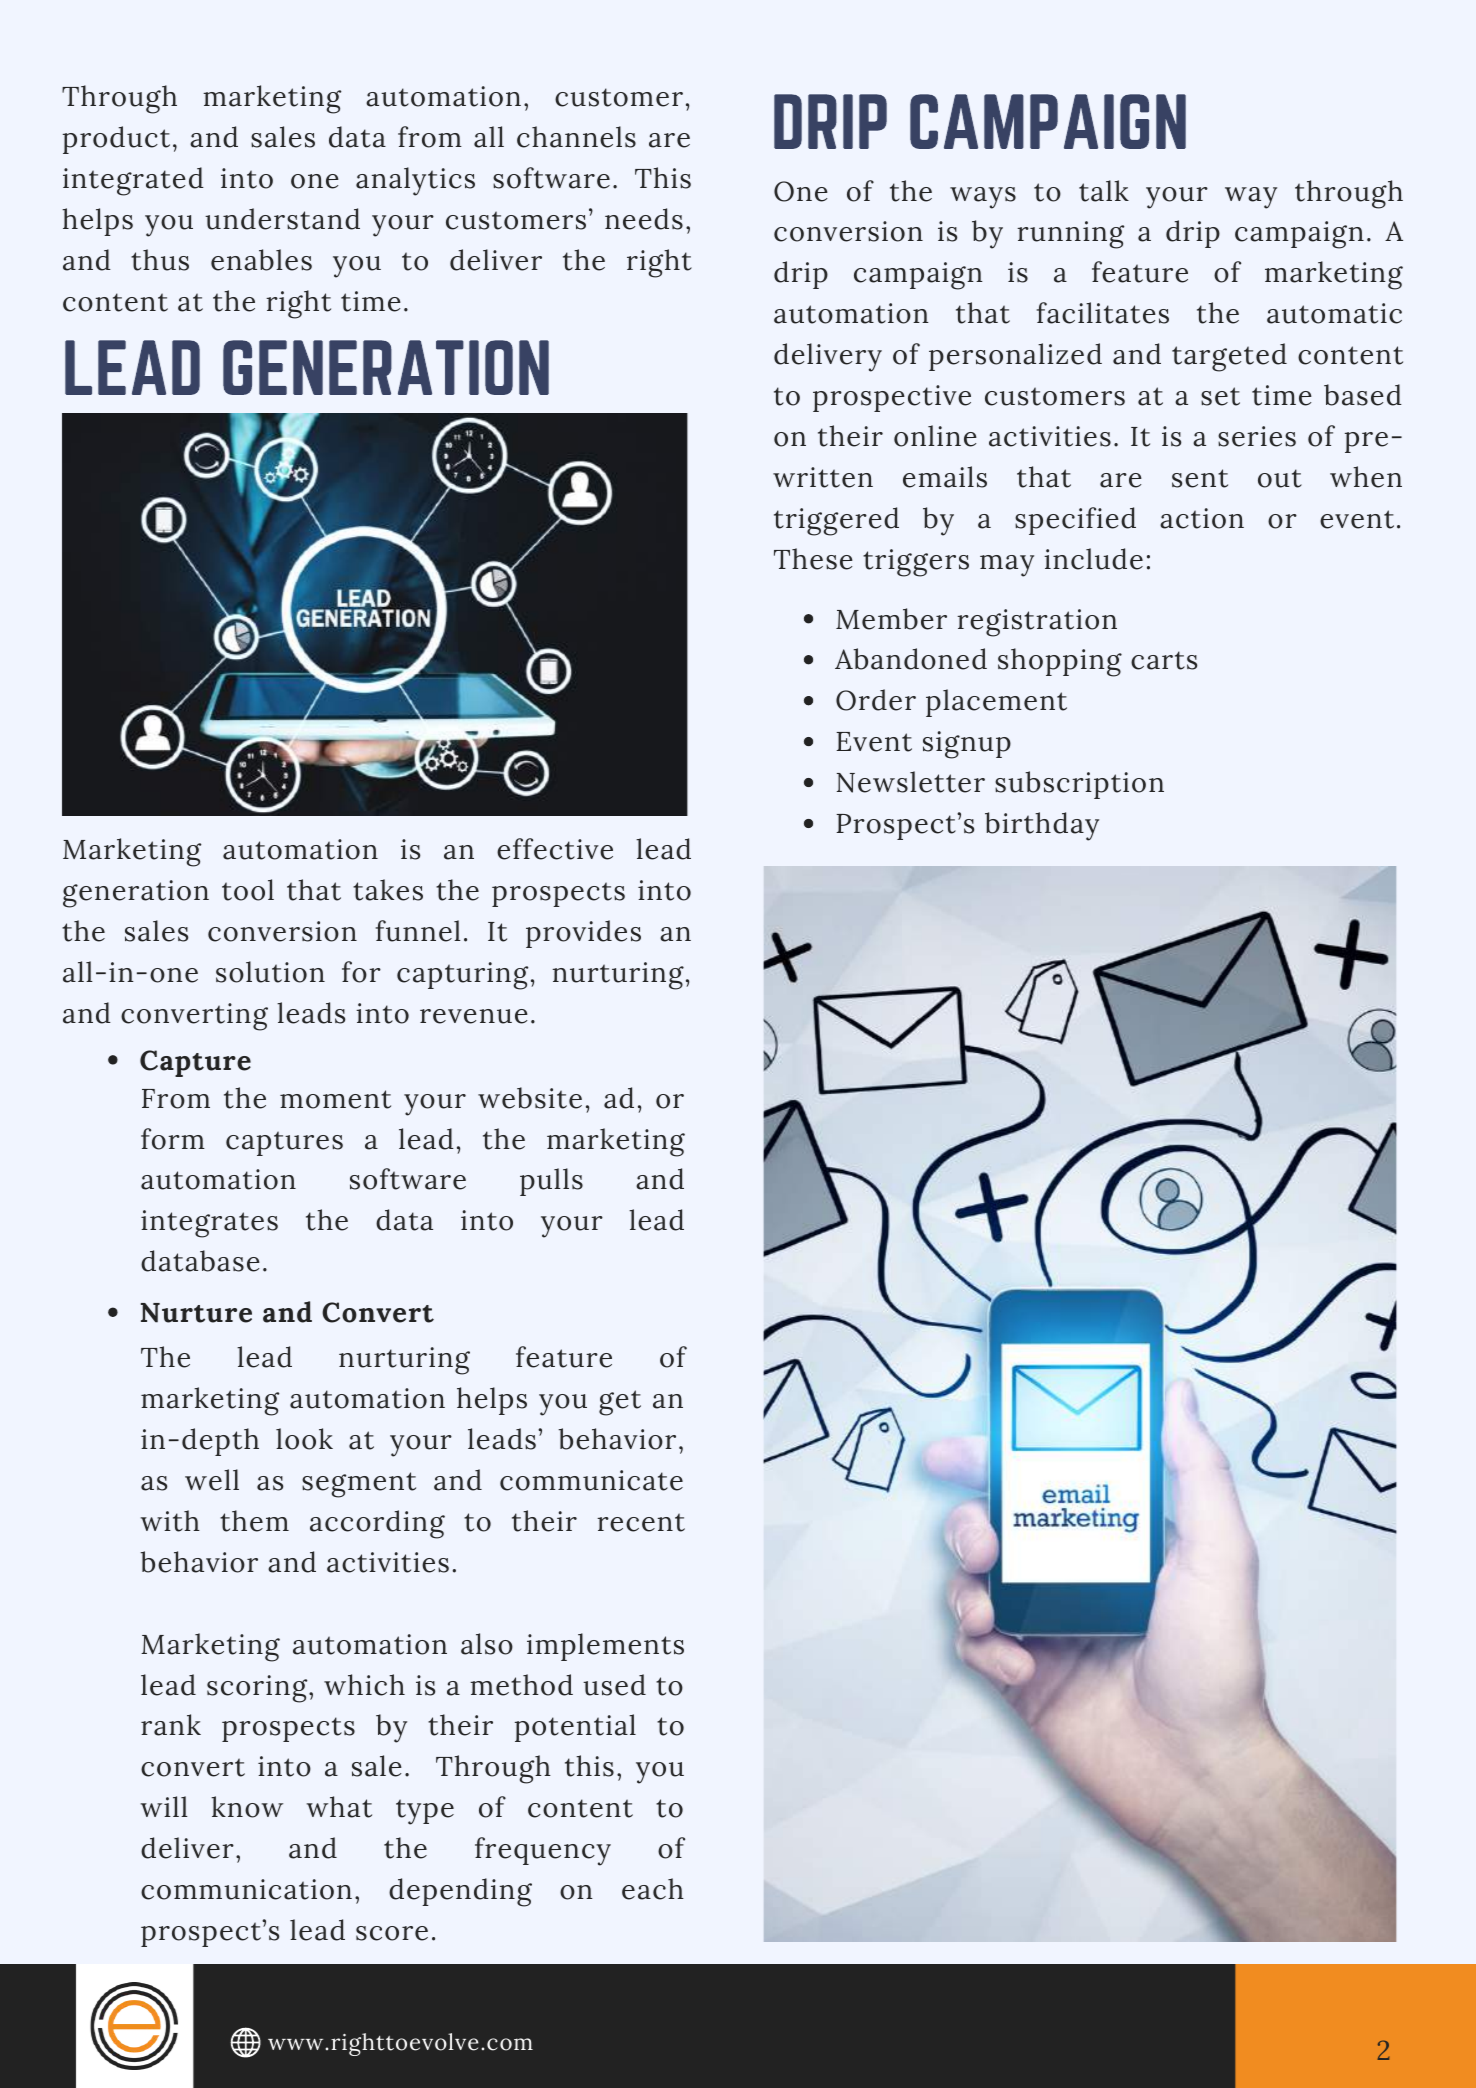 The image size is (1476, 2088). What do you see at coordinates (1104, 191) in the screenshot?
I see `talk` at bounding box center [1104, 191].
